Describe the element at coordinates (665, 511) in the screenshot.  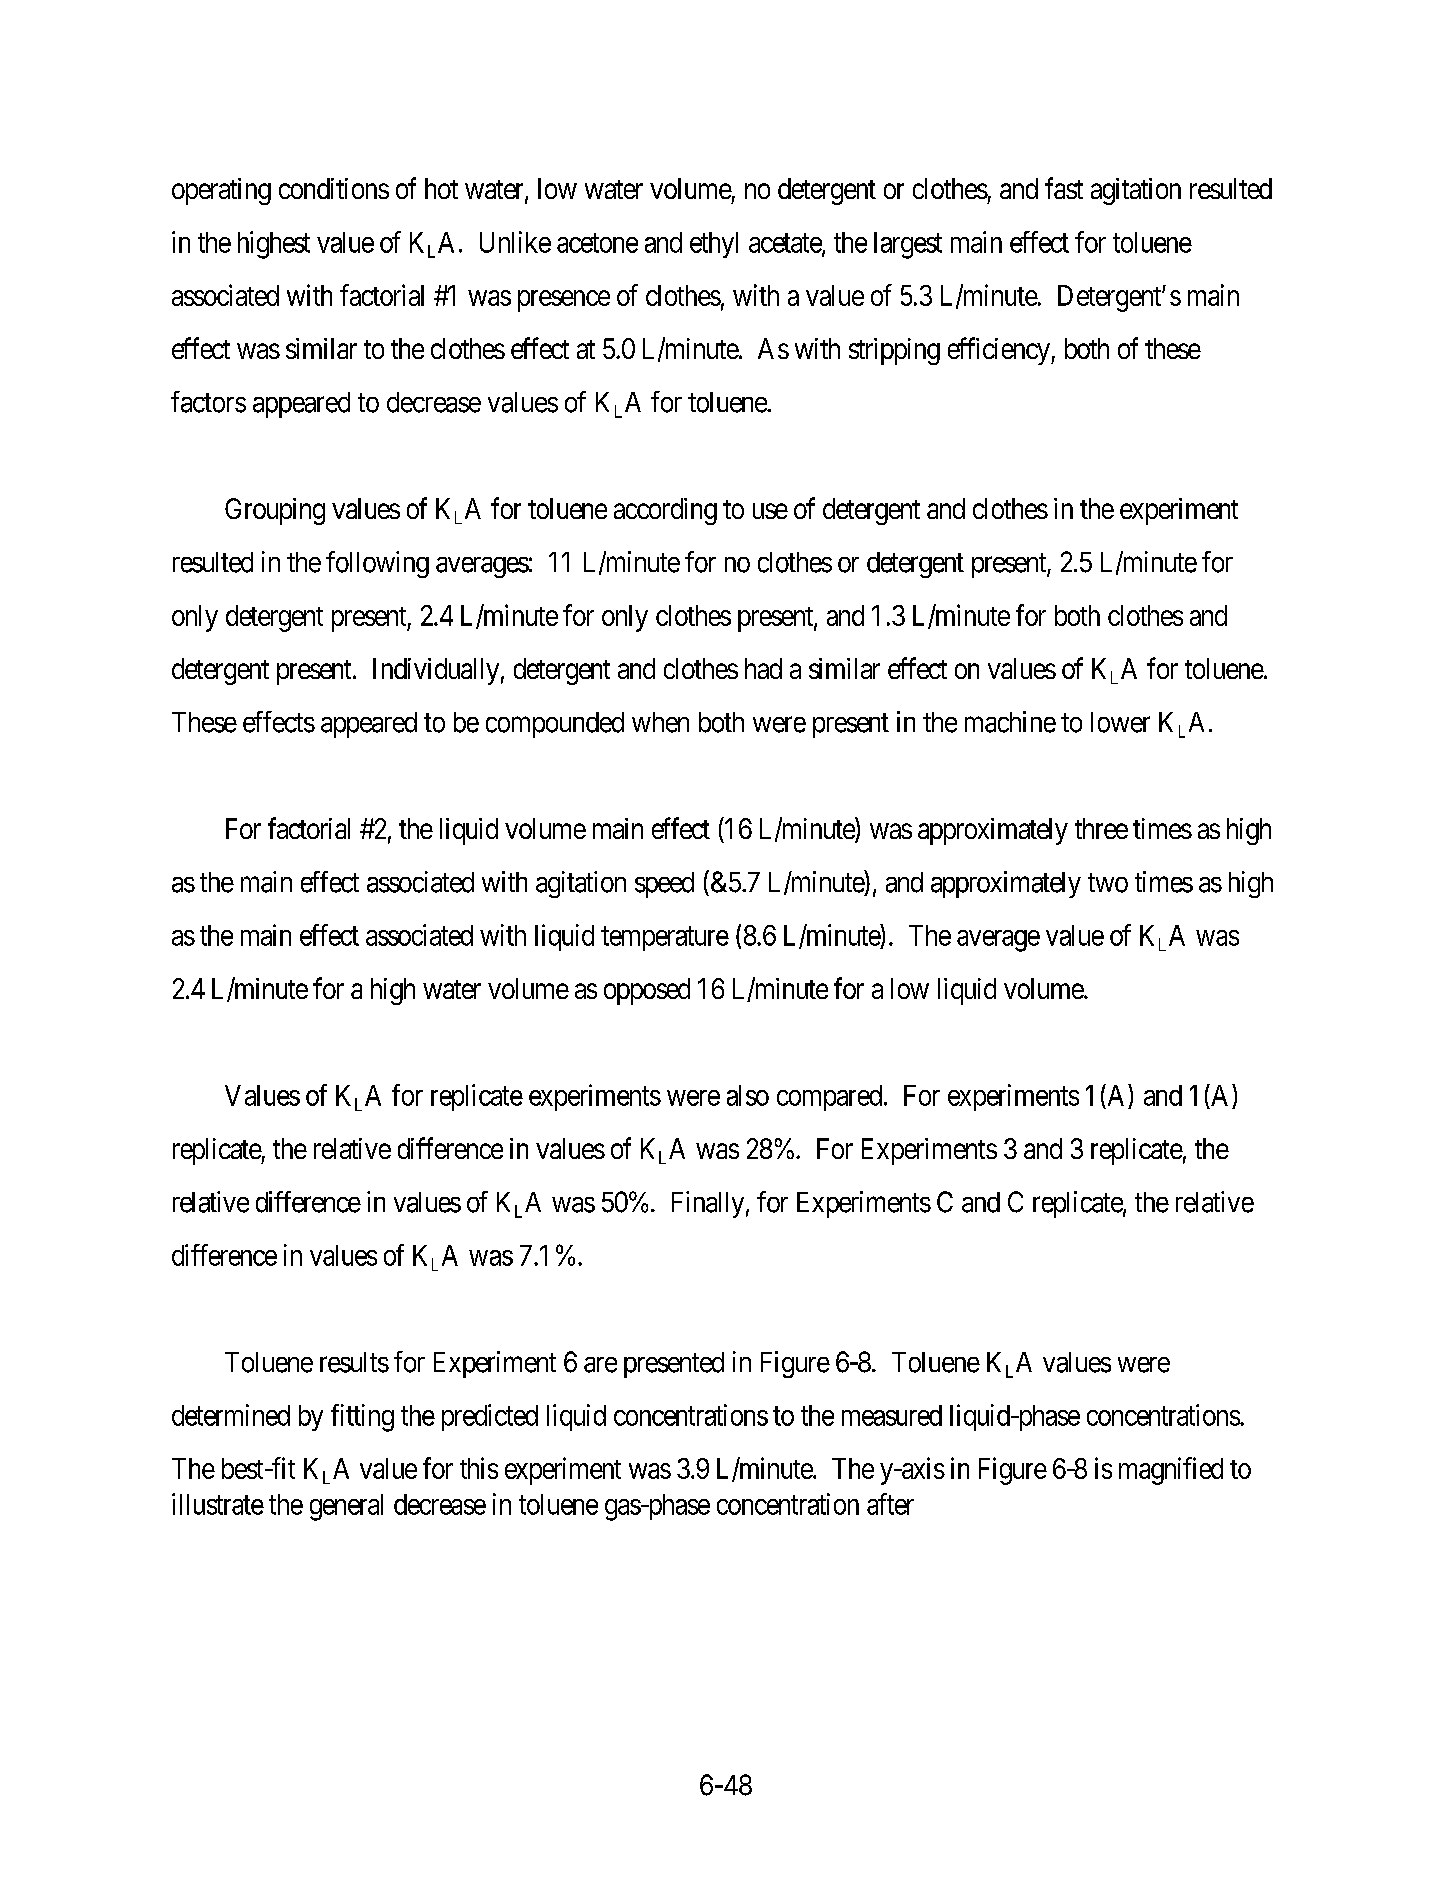
I see `according` at that location.
